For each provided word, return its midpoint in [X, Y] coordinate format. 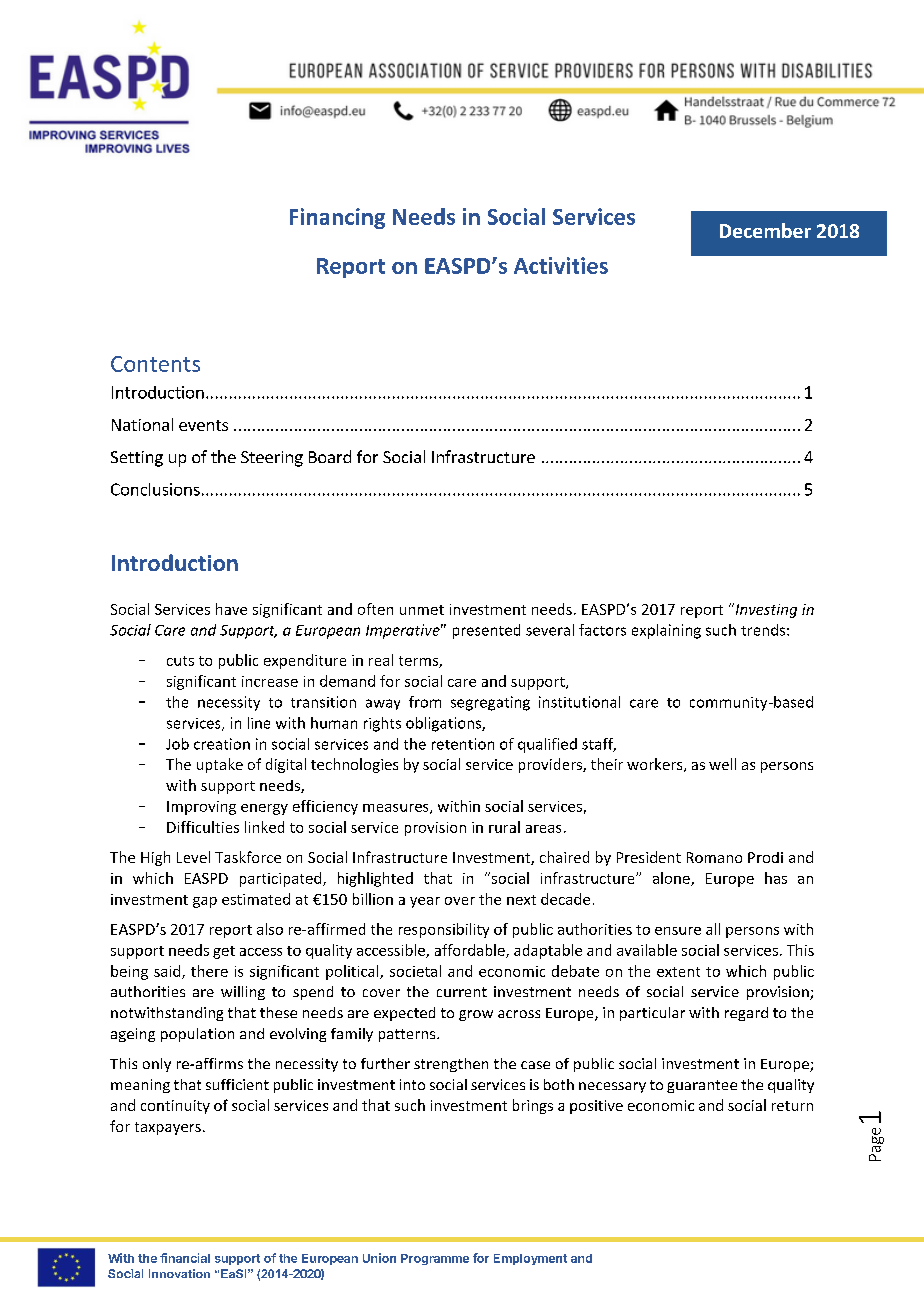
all [713, 929]
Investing [765, 610]
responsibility [444, 930]
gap [205, 902]
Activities [561, 265]
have [231, 609]
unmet [422, 610]
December [765, 230]
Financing [337, 218]
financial [185, 1258]
